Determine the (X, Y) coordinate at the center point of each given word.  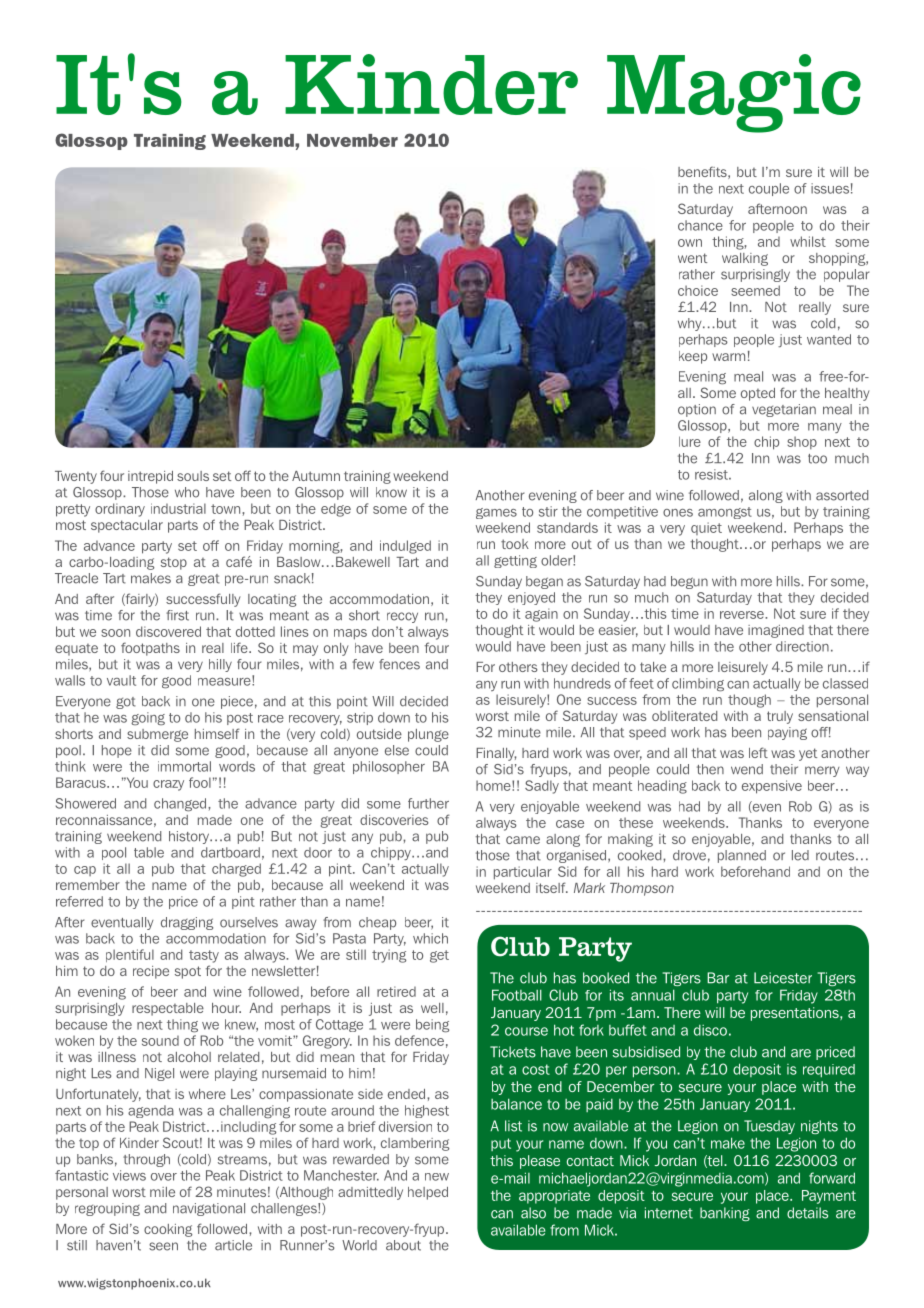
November (352, 140)
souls (193, 476)
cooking (168, 1230)
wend (747, 769)
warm (728, 357)
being (432, 1026)
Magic (734, 93)
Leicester (783, 978)
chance (700, 225)
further (428, 803)
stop (174, 563)
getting (515, 561)
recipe (151, 972)
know (391, 492)
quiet (706, 528)
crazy (168, 785)
